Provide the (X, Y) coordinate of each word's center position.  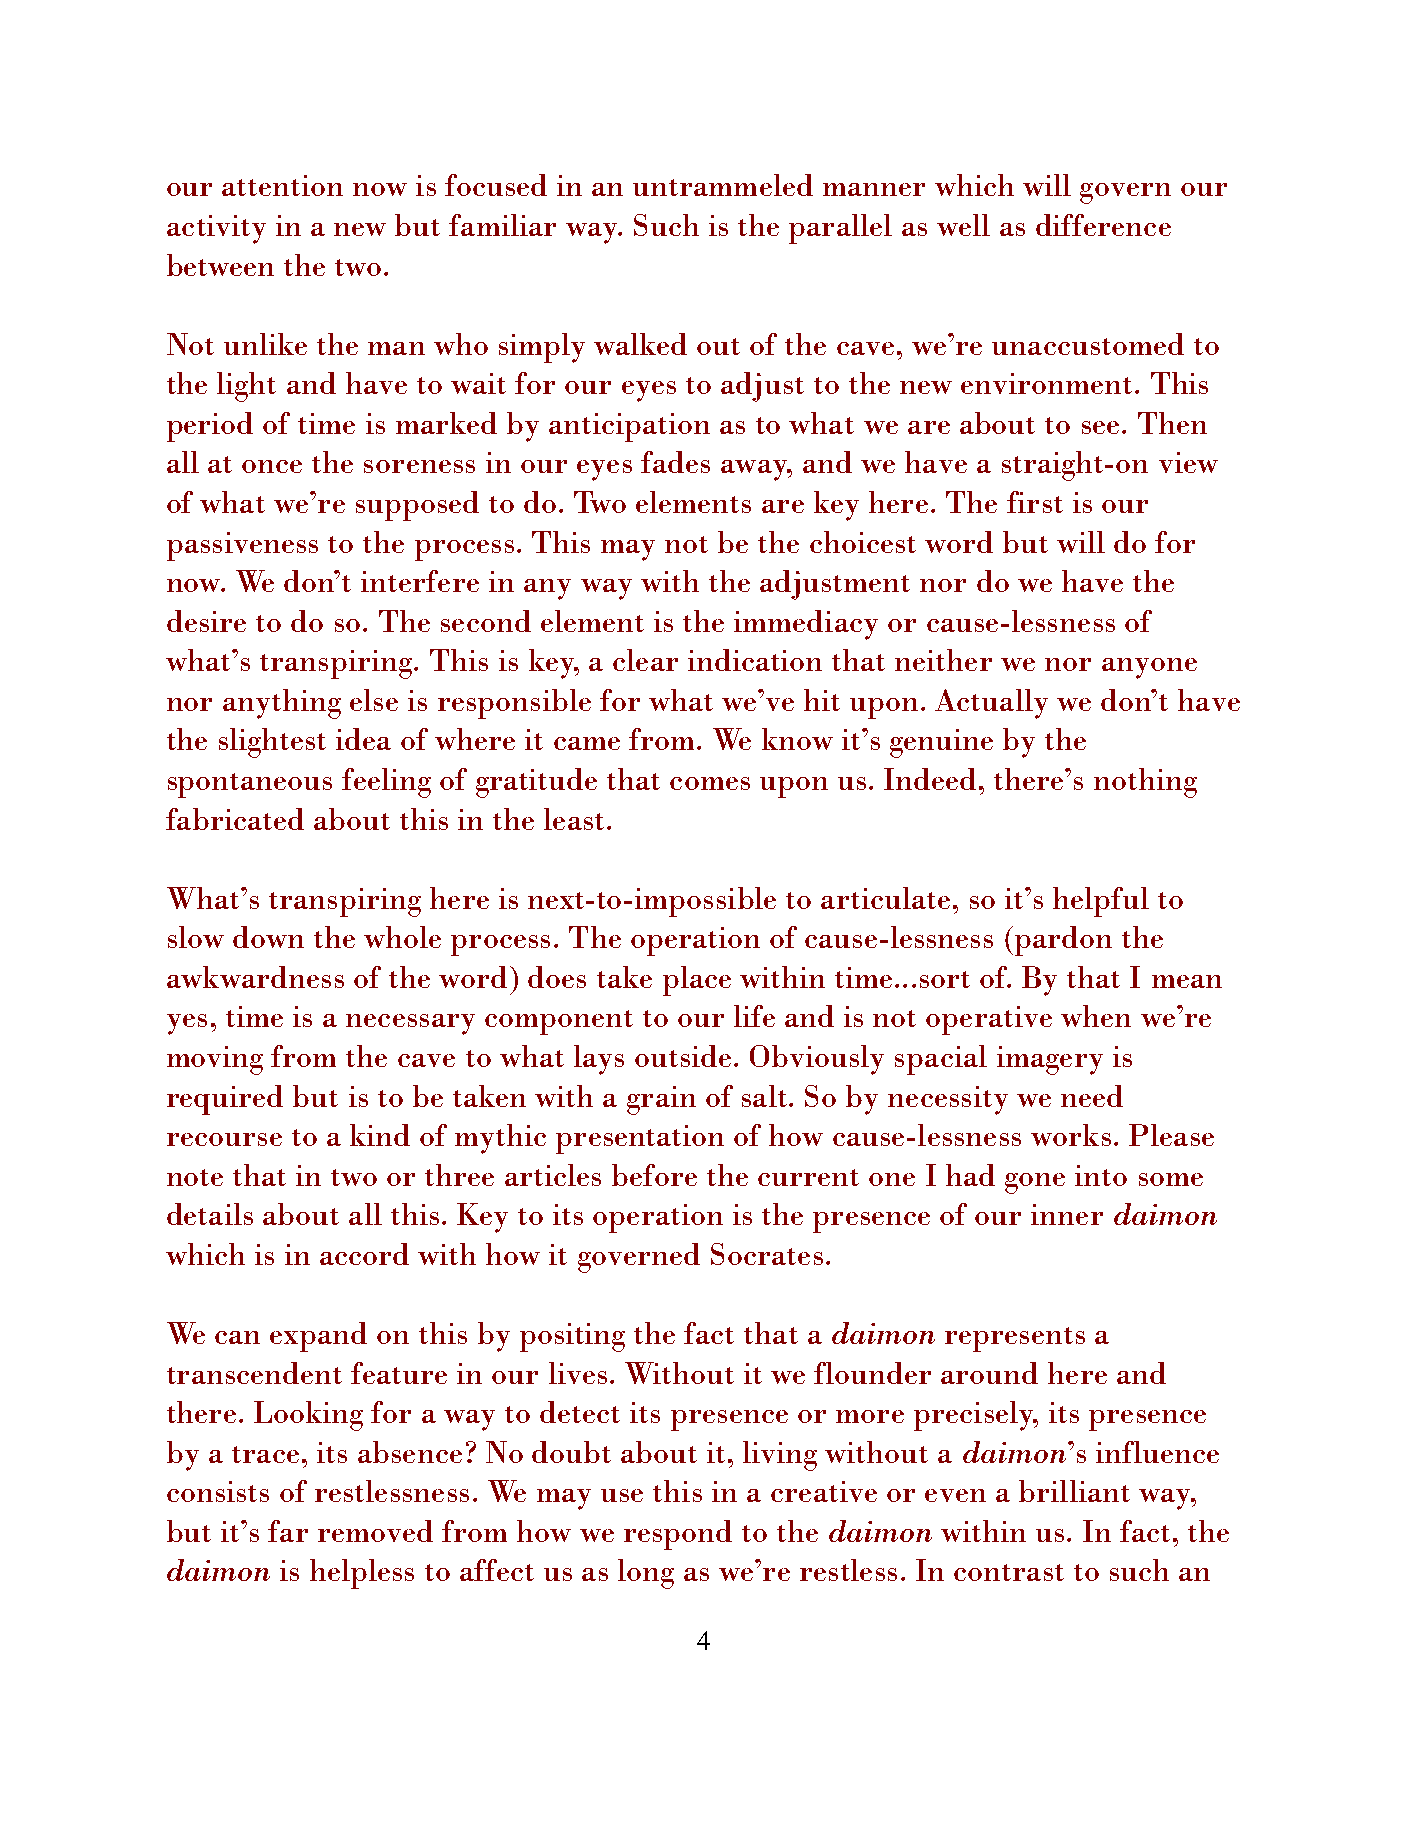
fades (675, 462)
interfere (420, 581)
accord (364, 1254)
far (288, 1531)
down (268, 937)
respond (678, 1535)
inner (1067, 1214)
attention (282, 185)
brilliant (1074, 1491)
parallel (840, 229)
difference (1103, 225)
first (1035, 502)
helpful (1101, 902)
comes (710, 783)
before (654, 1175)
